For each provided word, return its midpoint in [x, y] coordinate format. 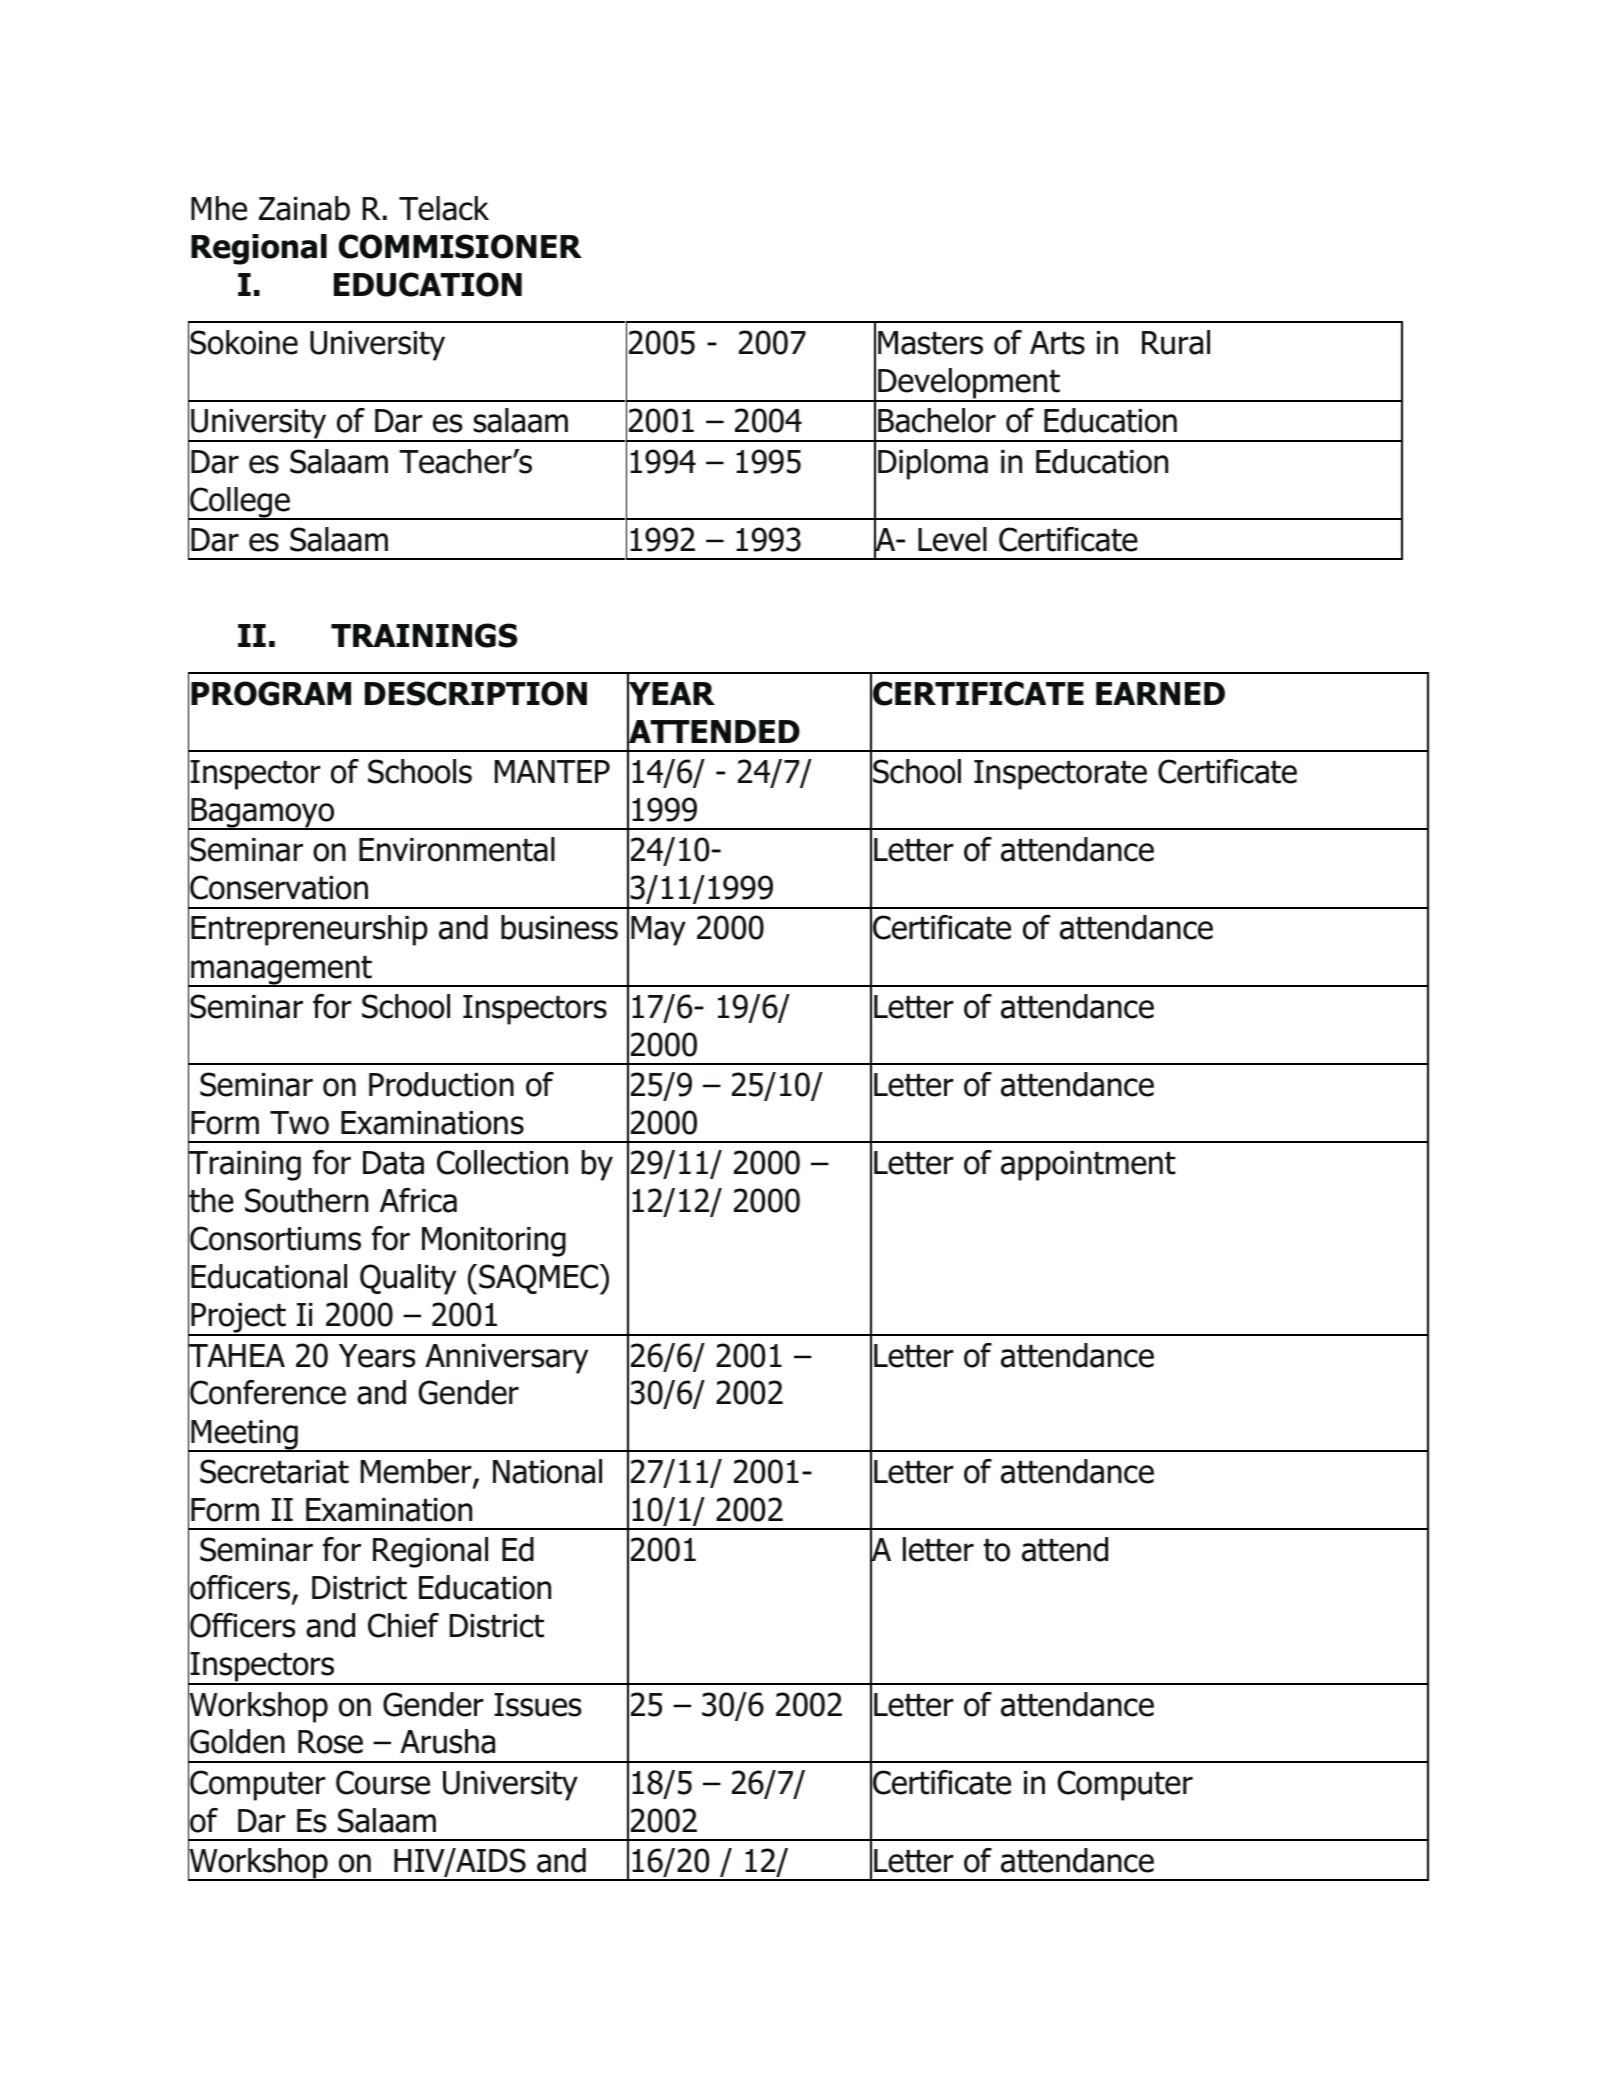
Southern [306, 1200]
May [658, 931]
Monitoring [494, 1242]
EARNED [1160, 693]
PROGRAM [271, 693]
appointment [1088, 1166]
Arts [1057, 343]
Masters [930, 343]
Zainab [304, 208]
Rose [330, 1742]
